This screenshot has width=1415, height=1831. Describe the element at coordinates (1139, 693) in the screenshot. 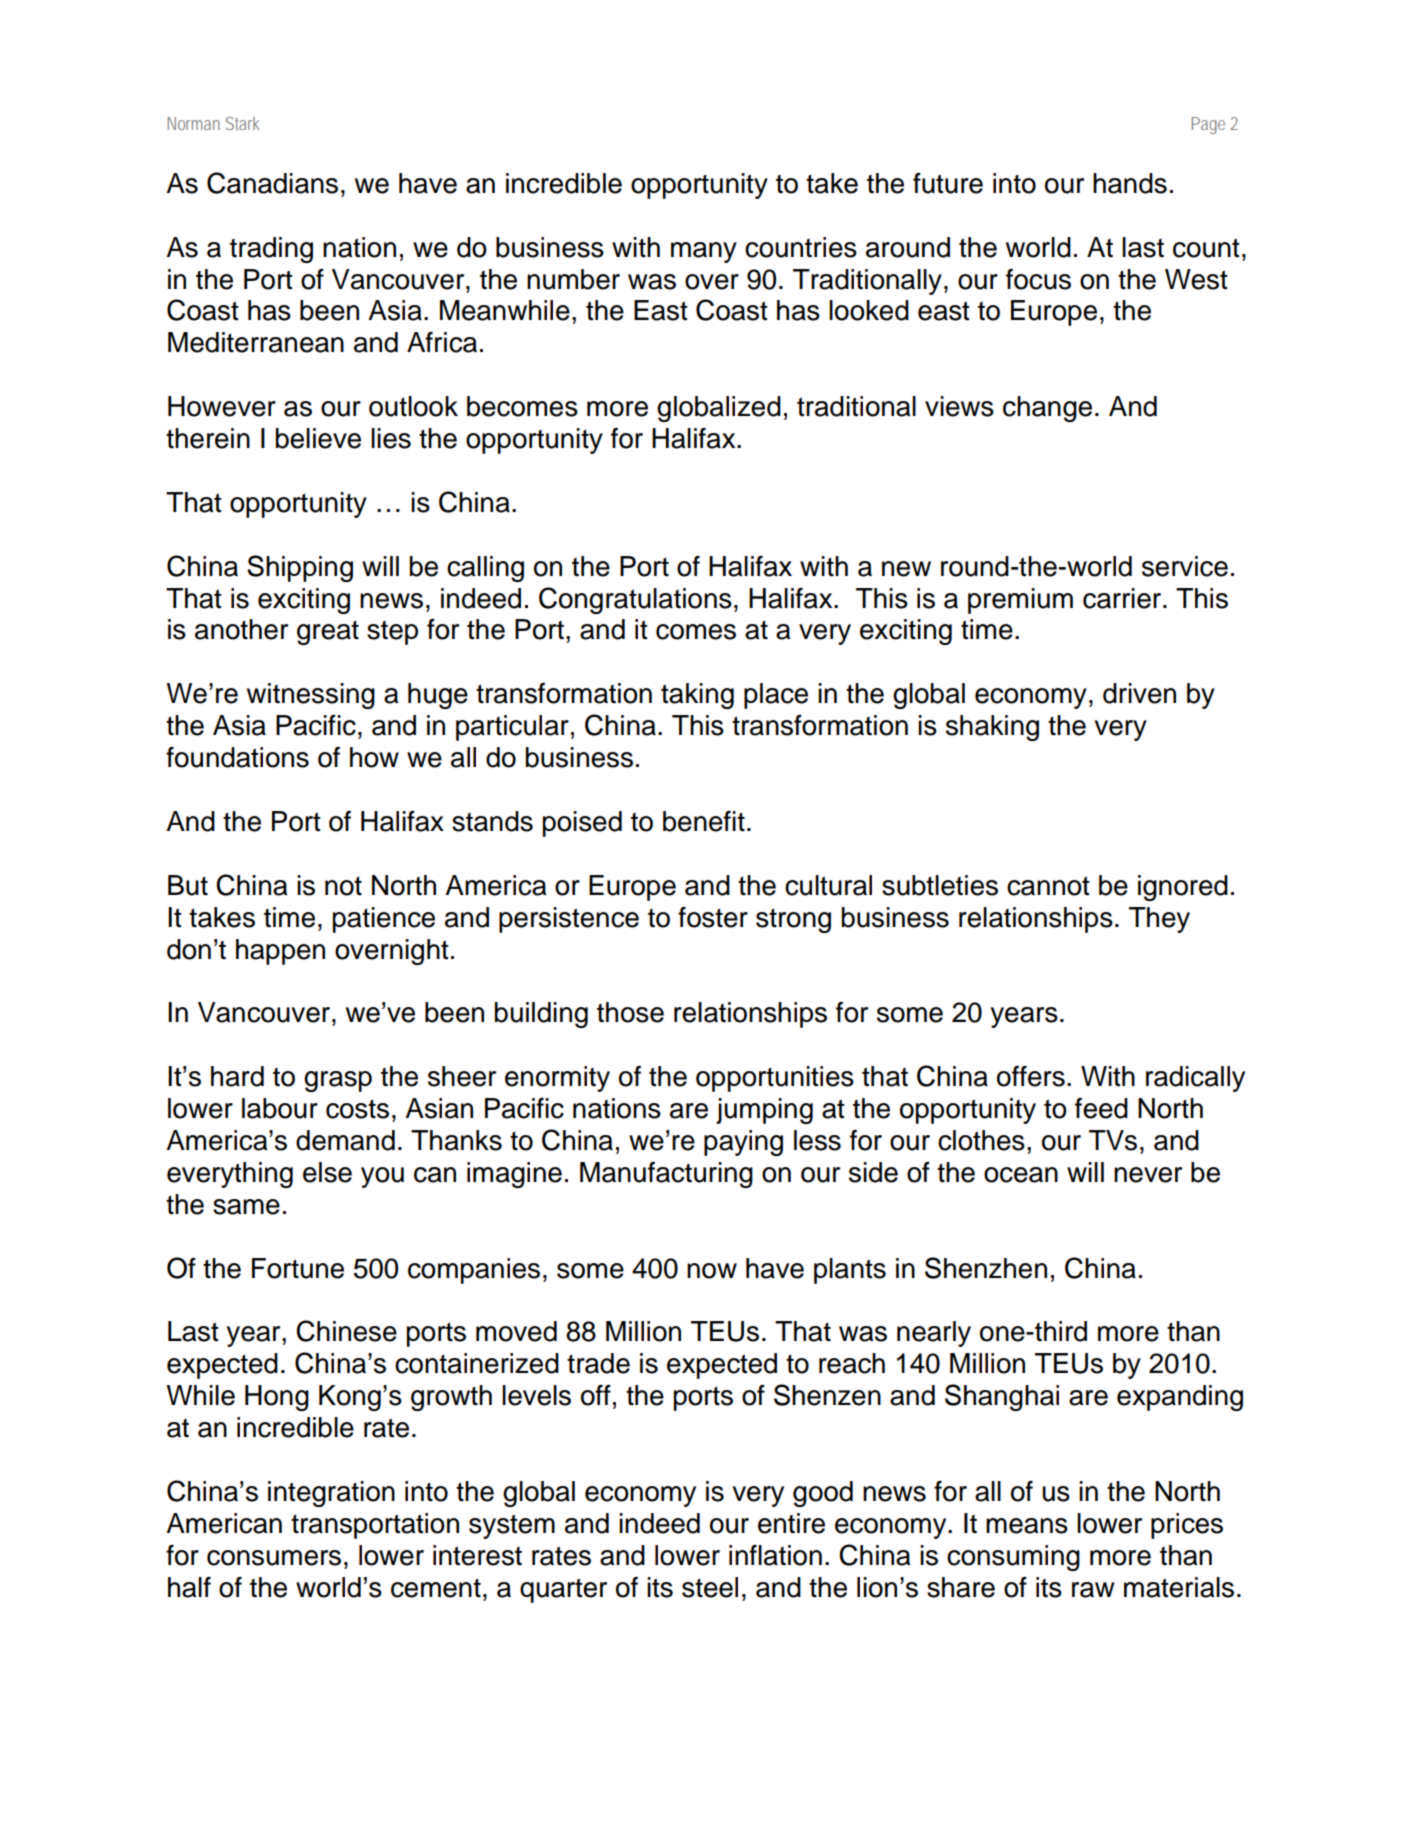

I see `driven` at that location.
